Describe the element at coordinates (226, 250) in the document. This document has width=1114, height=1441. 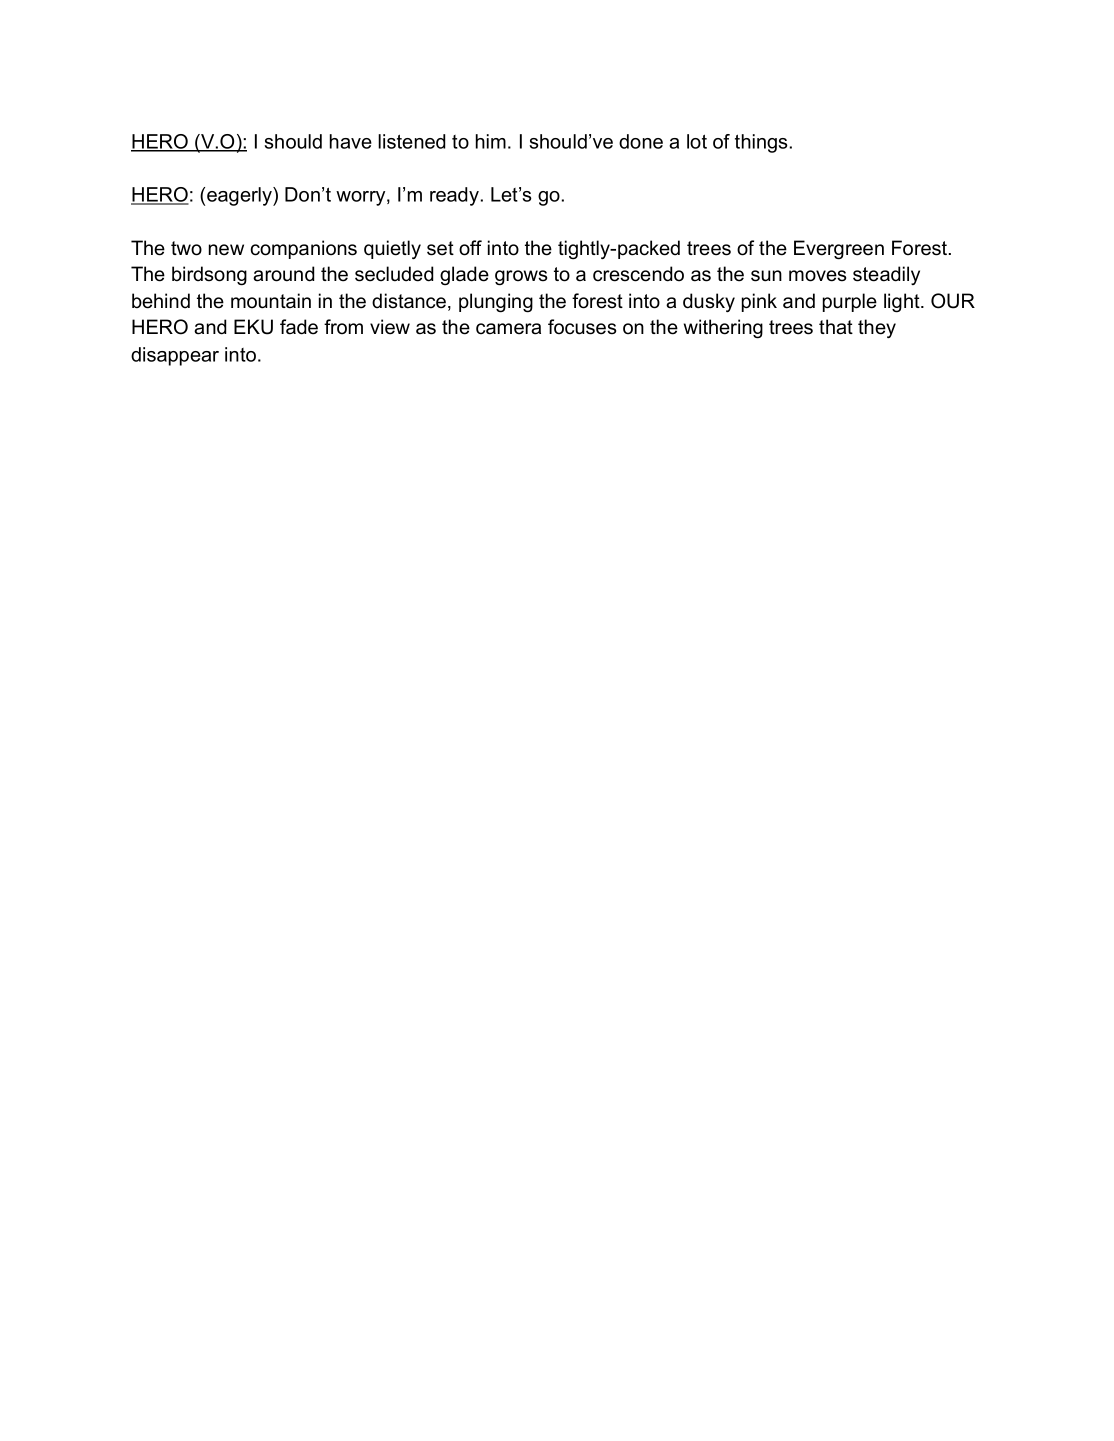
I see `new` at that location.
